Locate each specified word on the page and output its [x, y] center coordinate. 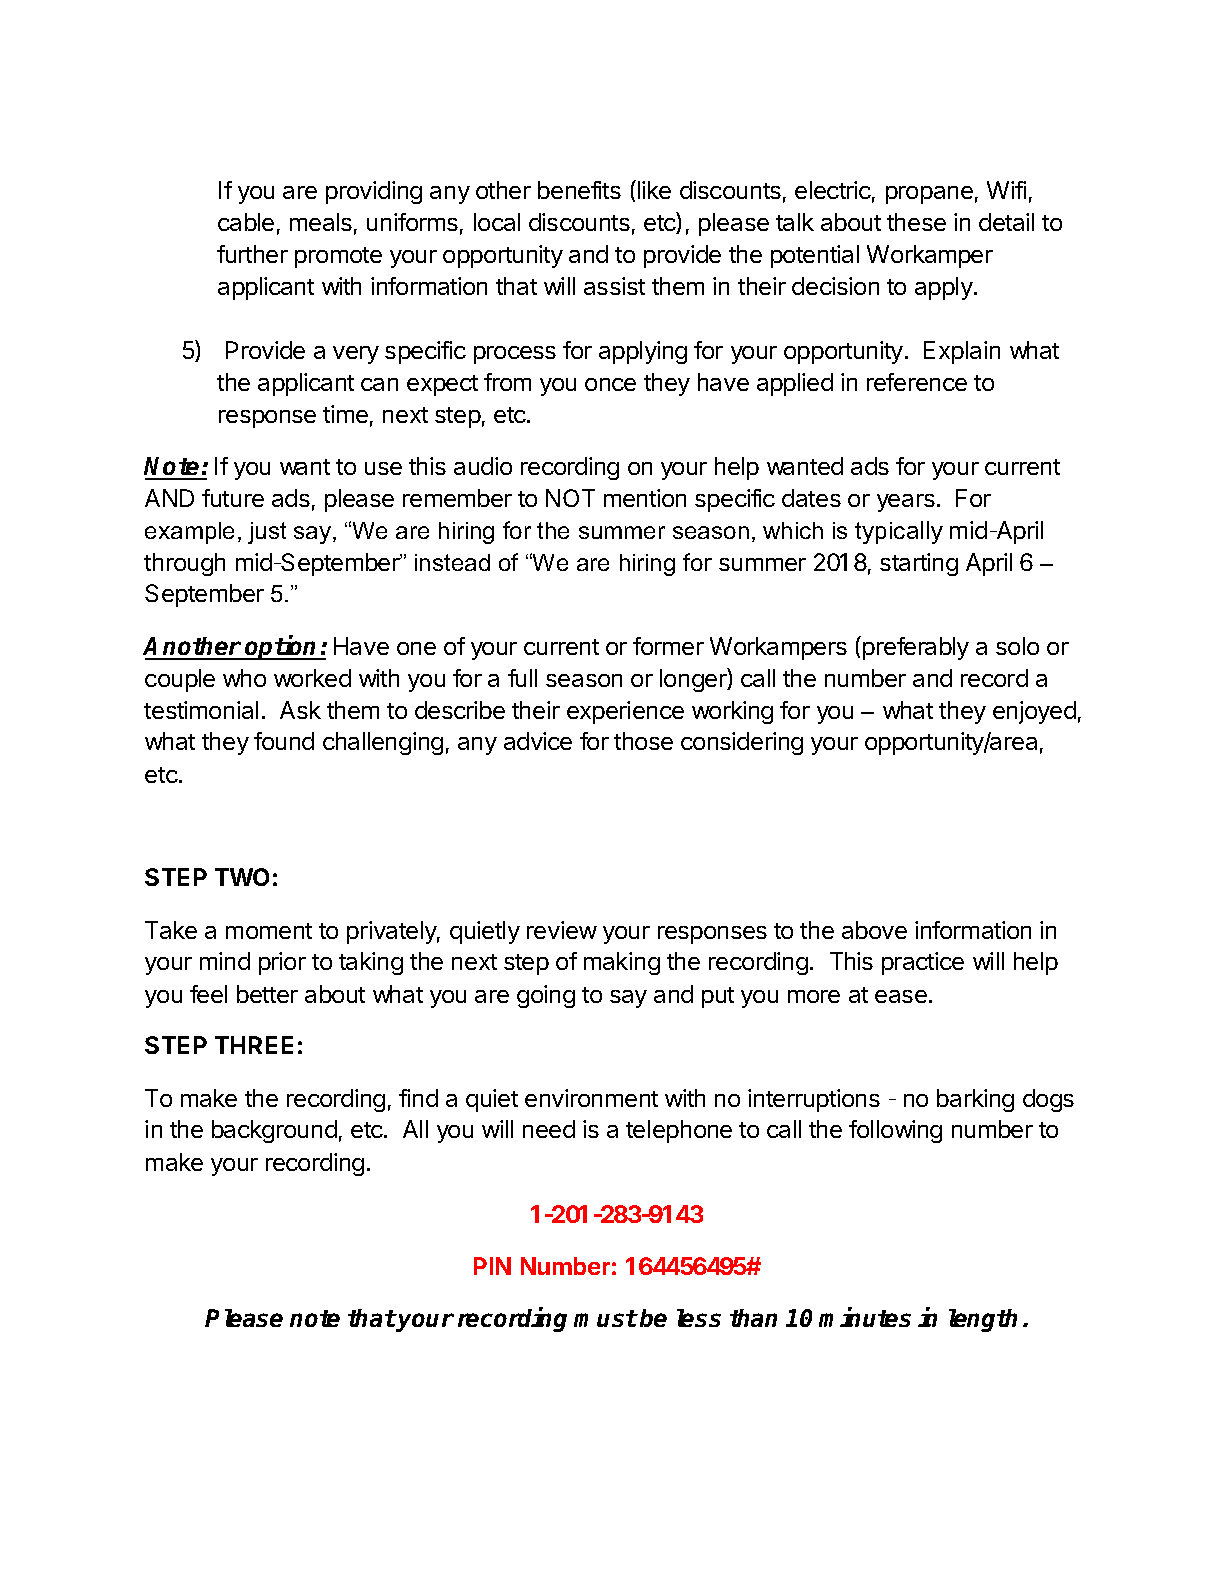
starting [919, 564]
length [983, 1320]
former [668, 646]
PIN [492, 1266]
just [267, 533]
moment [269, 931]
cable [246, 222]
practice [923, 963]
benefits [579, 190]
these [916, 222]
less [699, 1318]
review [562, 930]
